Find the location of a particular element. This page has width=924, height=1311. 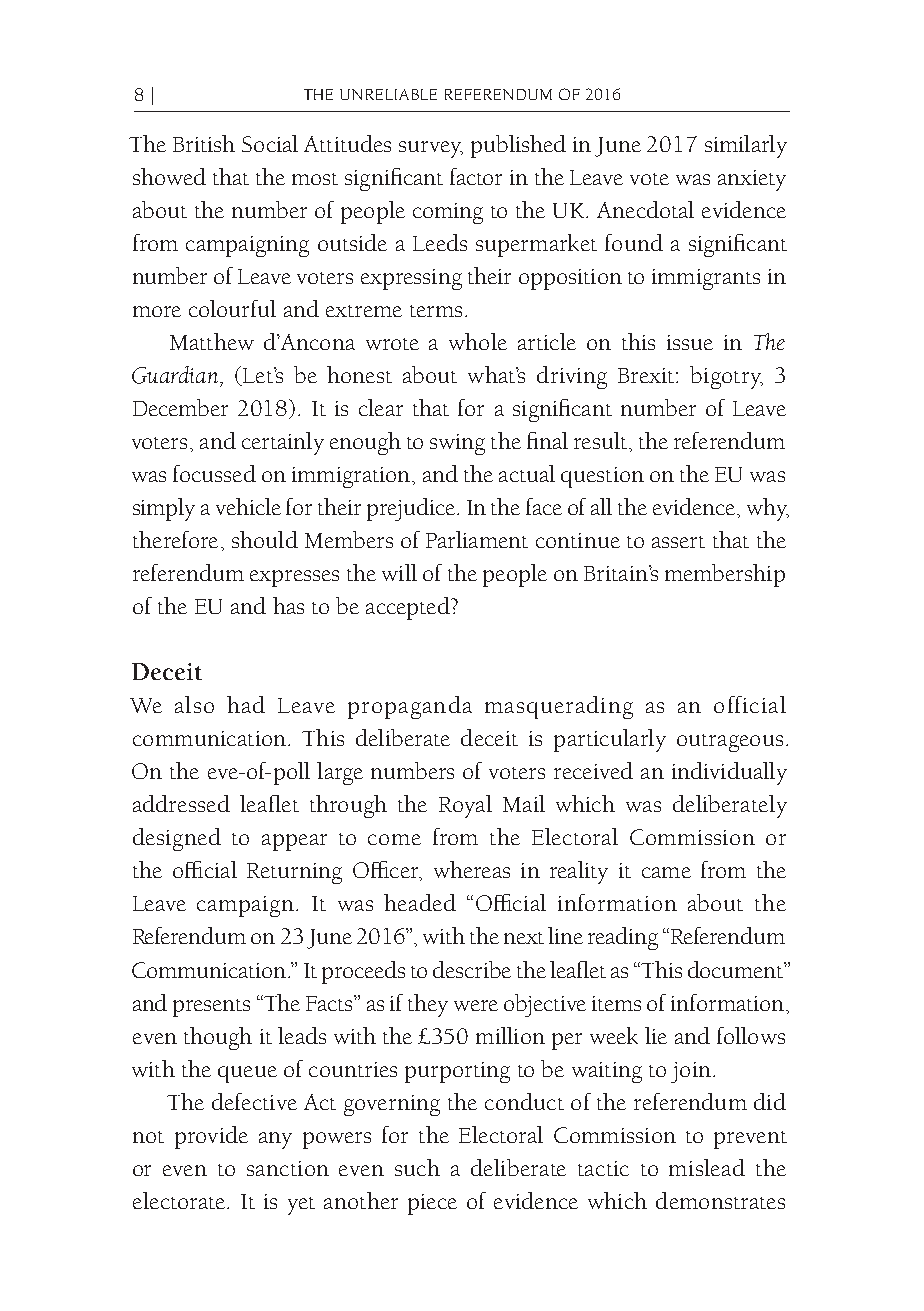

survey is located at coordinates (431, 149).
